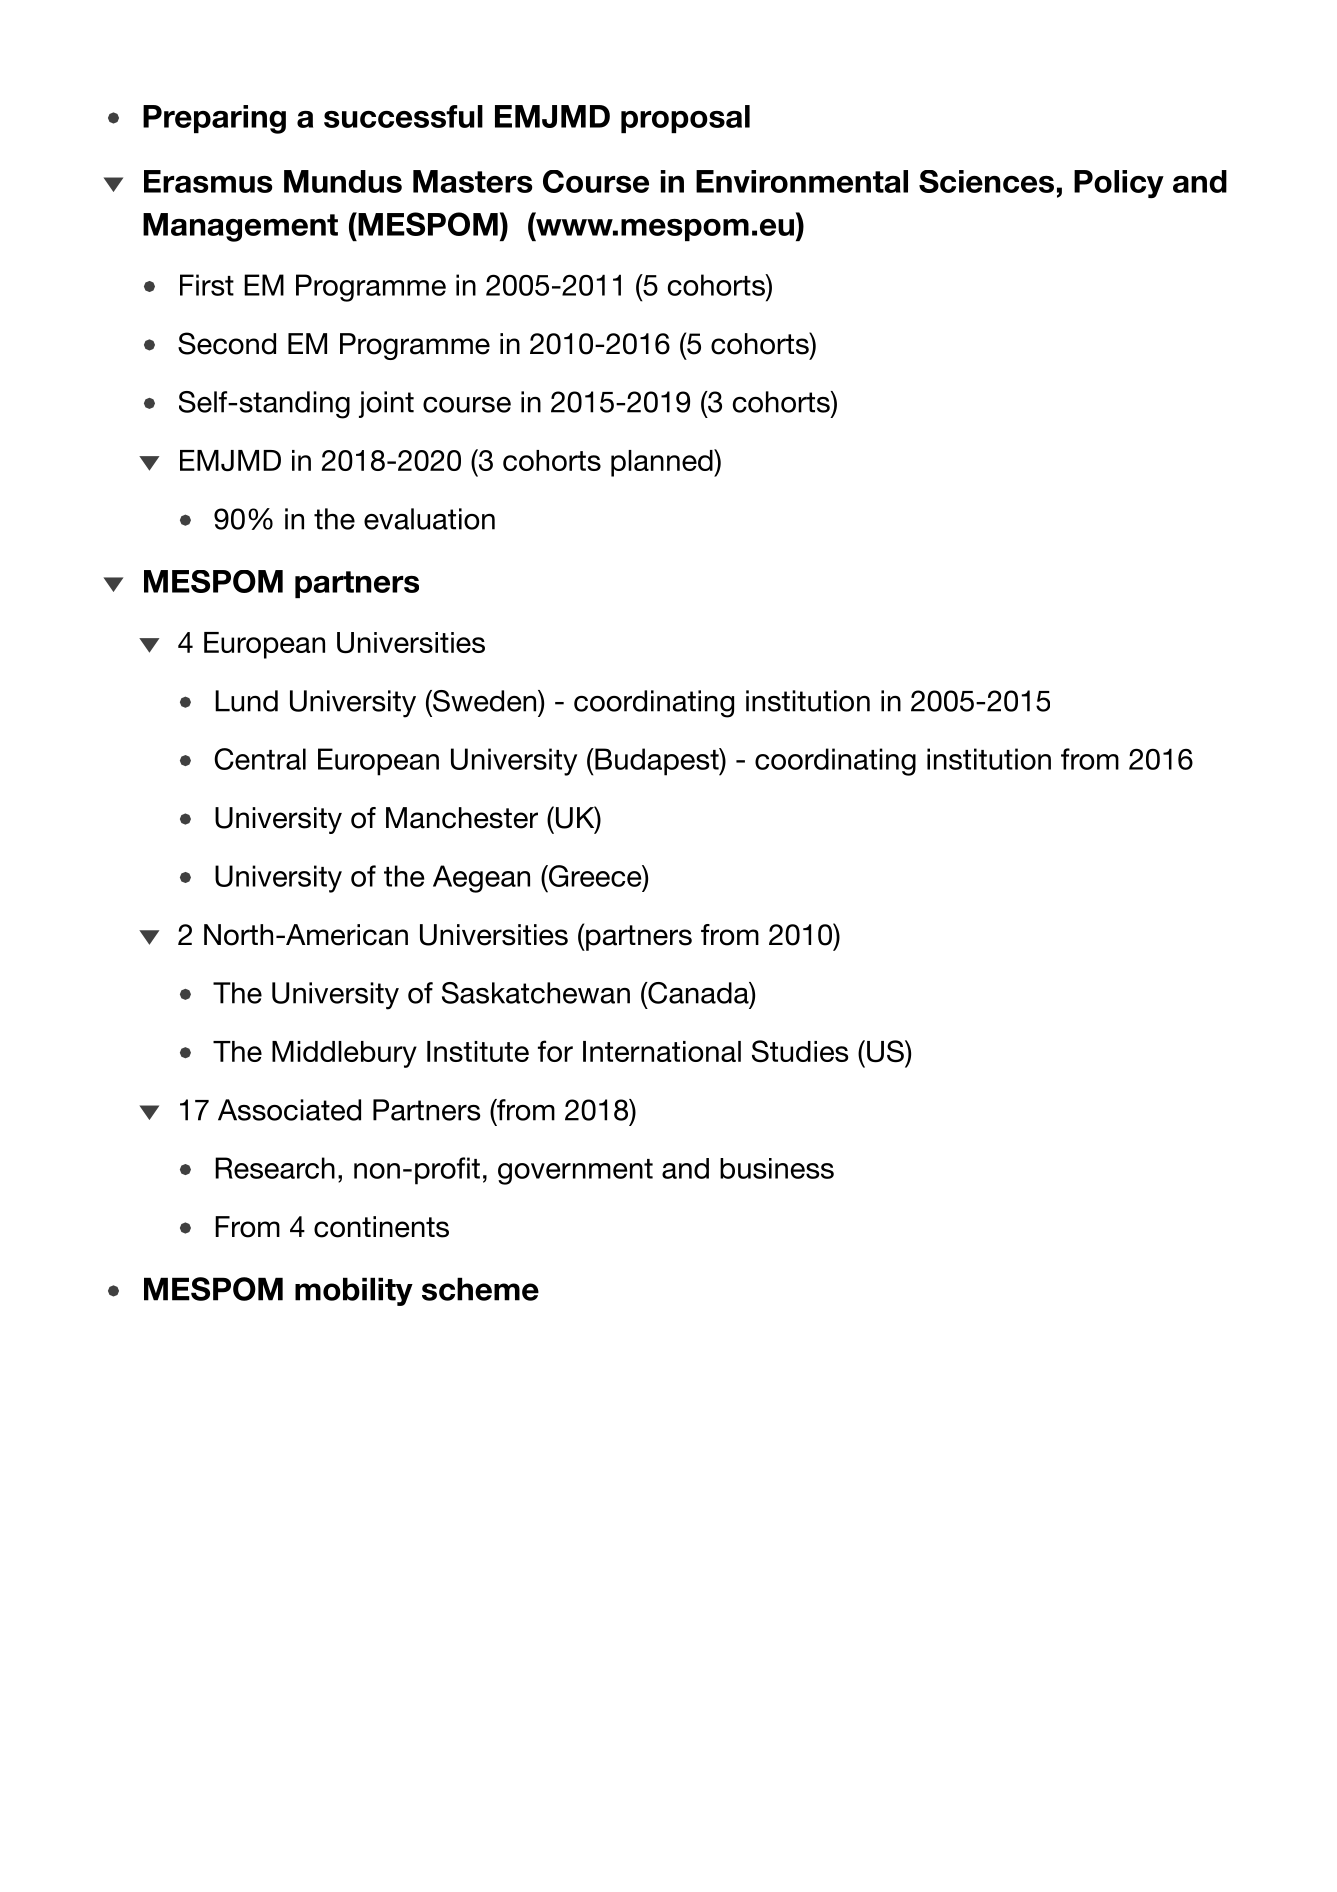 The height and width of the screenshot is (1892, 1337). I want to click on planned, so click(663, 463).
